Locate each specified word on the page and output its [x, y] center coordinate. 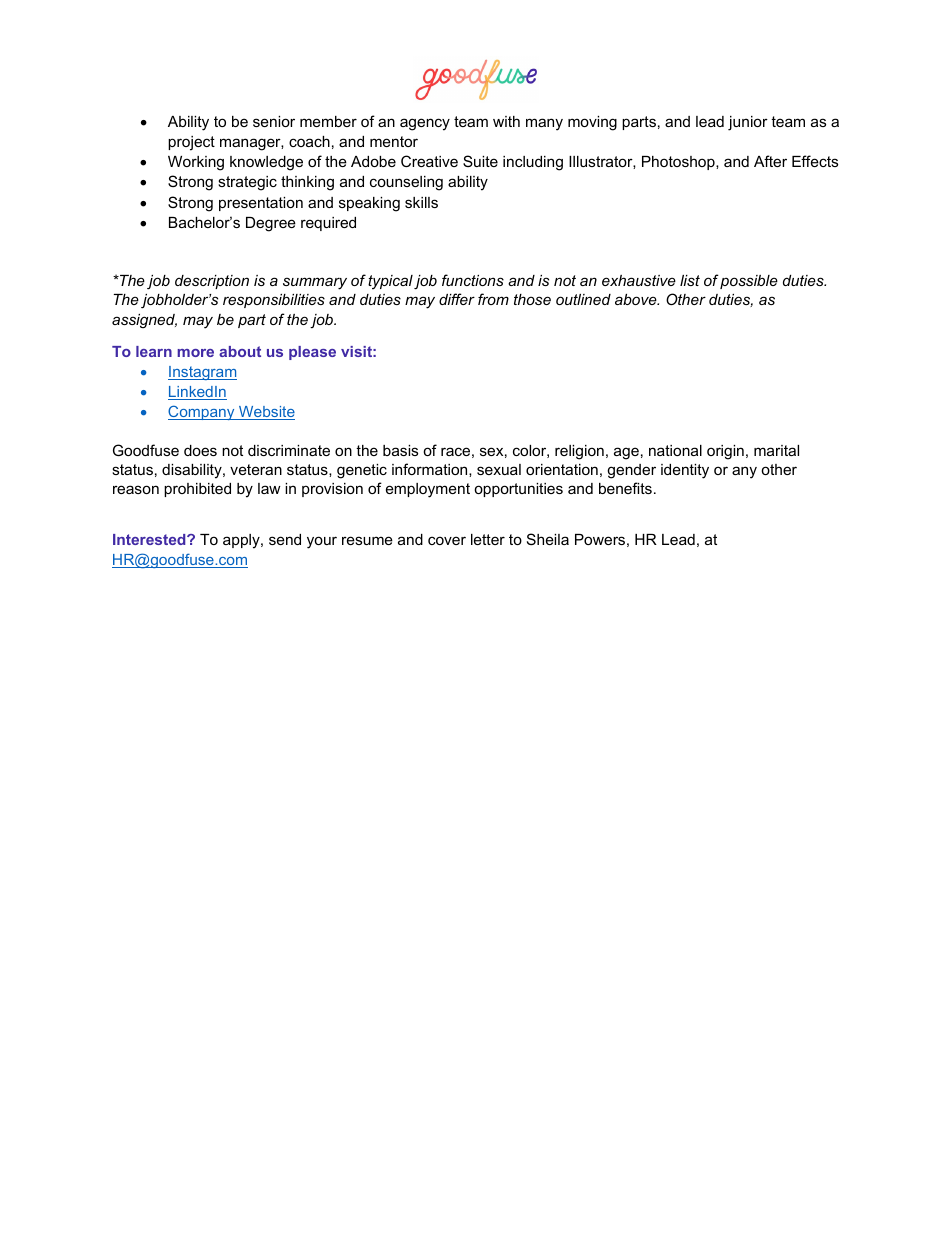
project [191, 143]
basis [400, 450]
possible [749, 282]
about [240, 351]
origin [725, 452]
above [637, 299]
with [506, 121]
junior [748, 123]
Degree [271, 224]
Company [202, 412]
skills [421, 202]
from [493, 299]
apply [242, 541]
